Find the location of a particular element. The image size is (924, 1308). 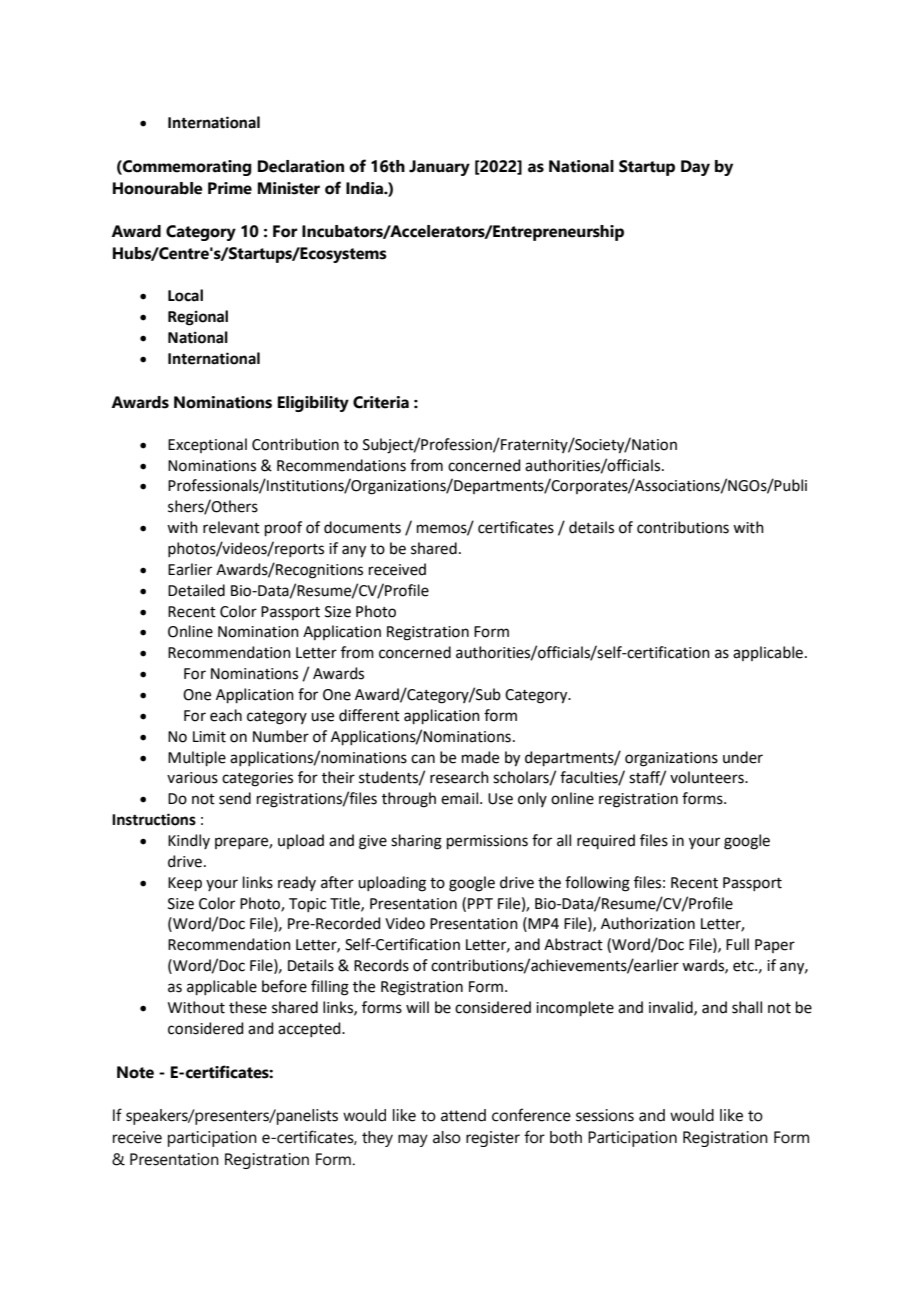

sessions is located at coordinates (605, 1115).
